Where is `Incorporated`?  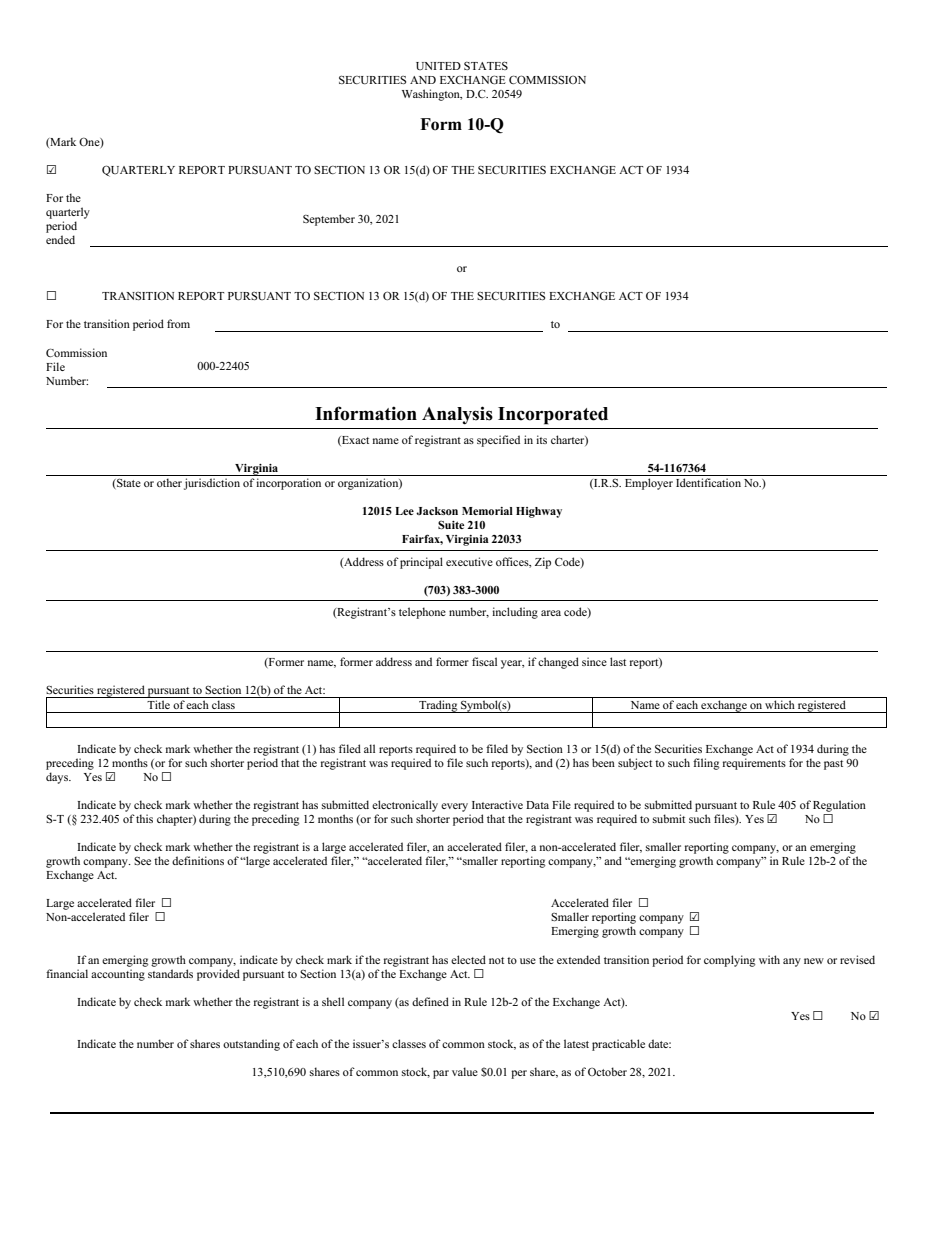 Incorporated is located at coordinates (553, 416).
